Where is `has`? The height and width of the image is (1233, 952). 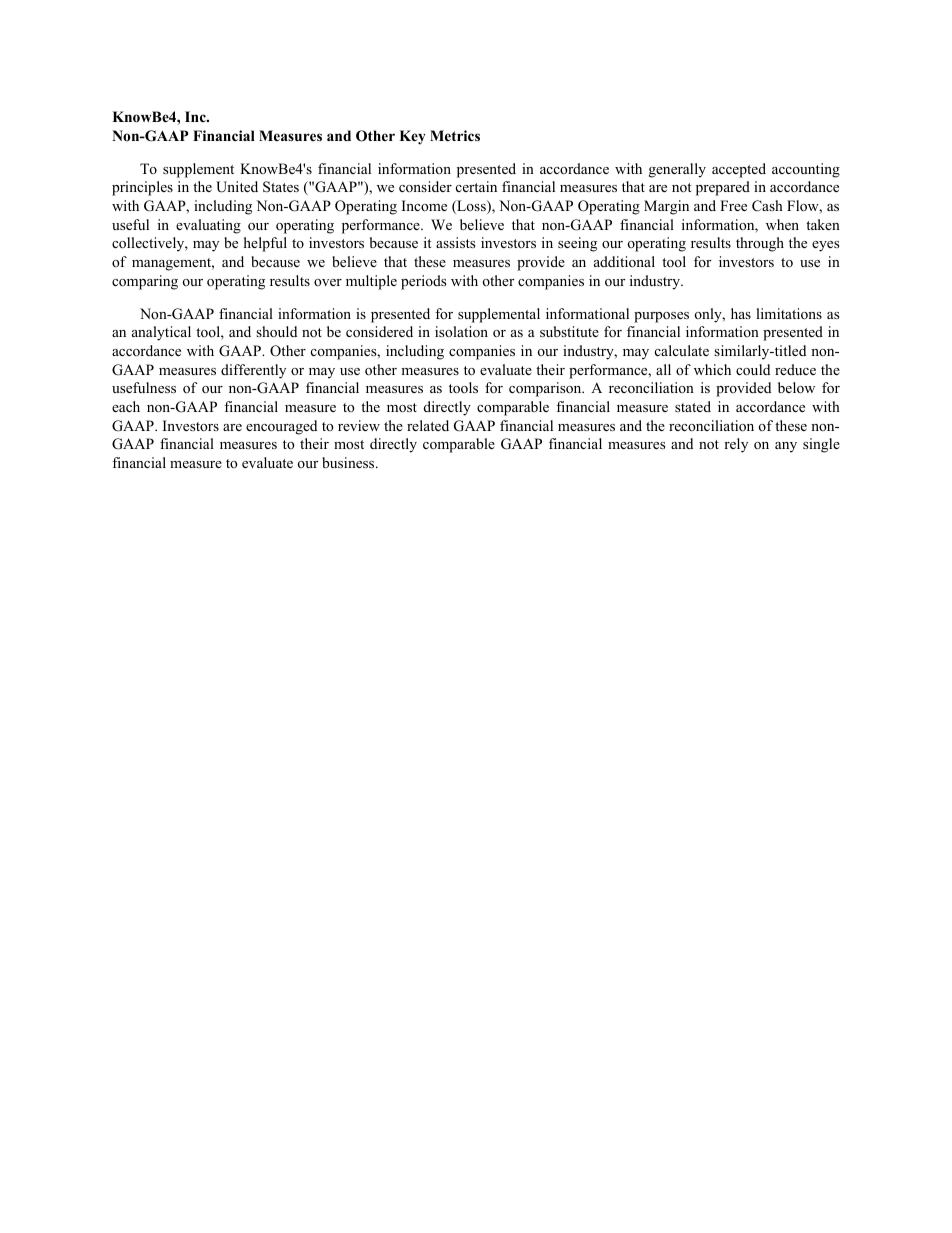 has is located at coordinates (741, 313).
